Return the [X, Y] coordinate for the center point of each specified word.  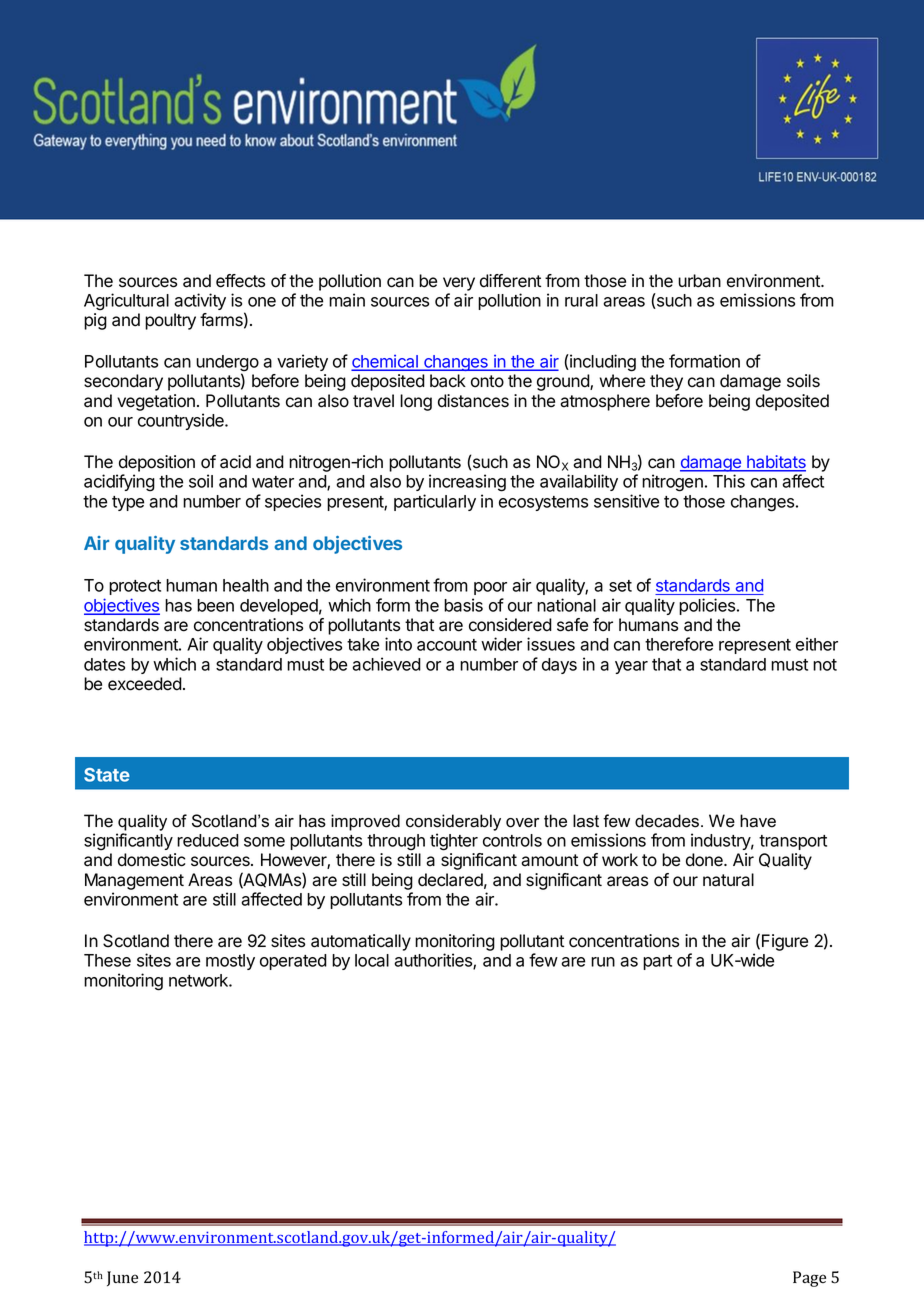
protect [135, 587]
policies [708, 606]
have [758, 821]
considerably [453, 822]
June [122, 1278]
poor [490, 588]
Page [809, 1279]
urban [699, 281]
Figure [785, 942]
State [107, 775]
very [459, 284]
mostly [230, 962]
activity [200, 301]
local [372, 960]
